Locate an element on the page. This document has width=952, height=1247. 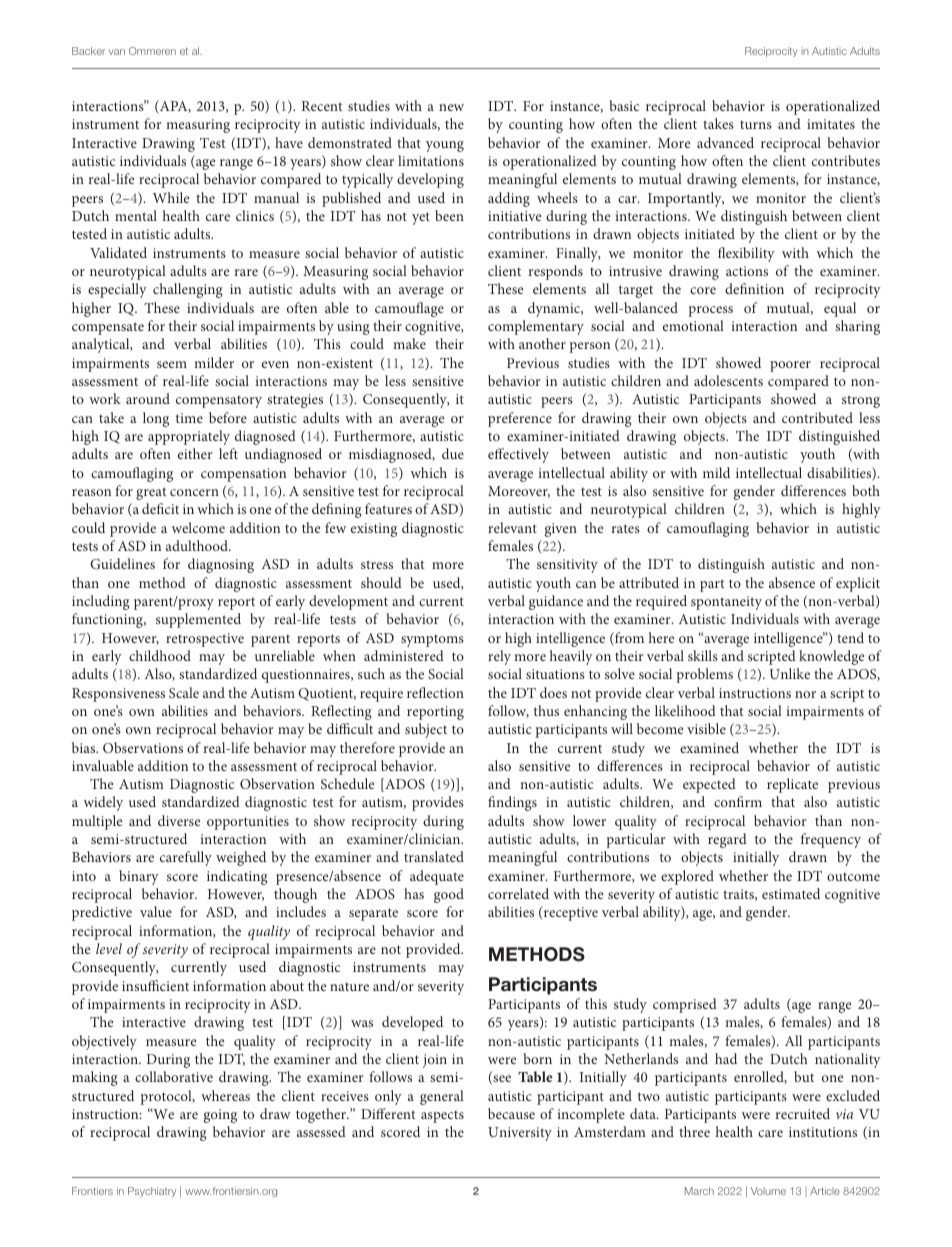
Psychiatry is located at coordinates (152, 1192).
